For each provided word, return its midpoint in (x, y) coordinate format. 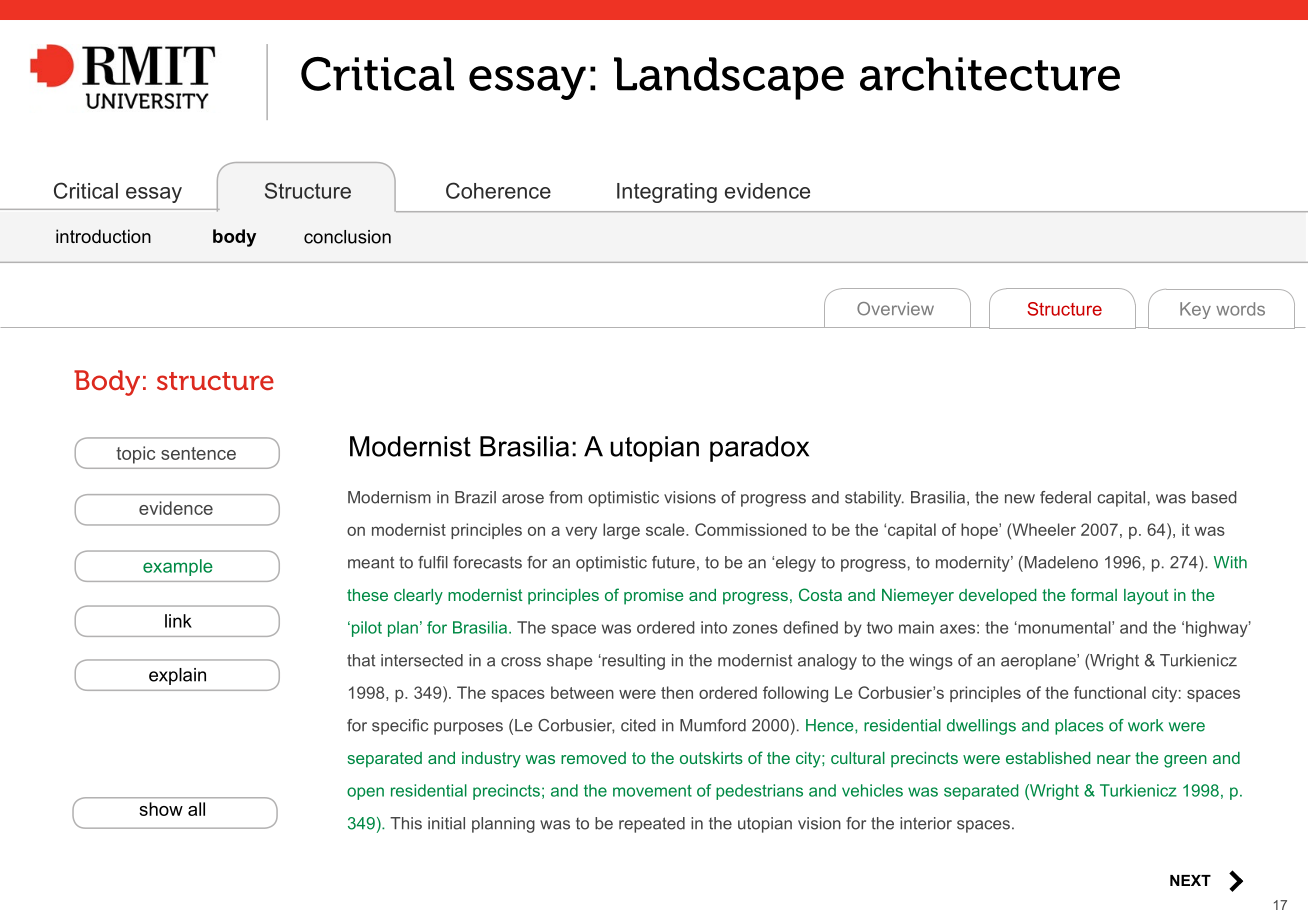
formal (1094, 594)
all (196, 809)
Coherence (498, 190)
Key (1195, 310)
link (178, 621)
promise (654, 597)
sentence (198, 453)
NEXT (1190, 880)
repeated (652, 825)
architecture (990, 74)
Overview (895, 309)
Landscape (729, 78)
